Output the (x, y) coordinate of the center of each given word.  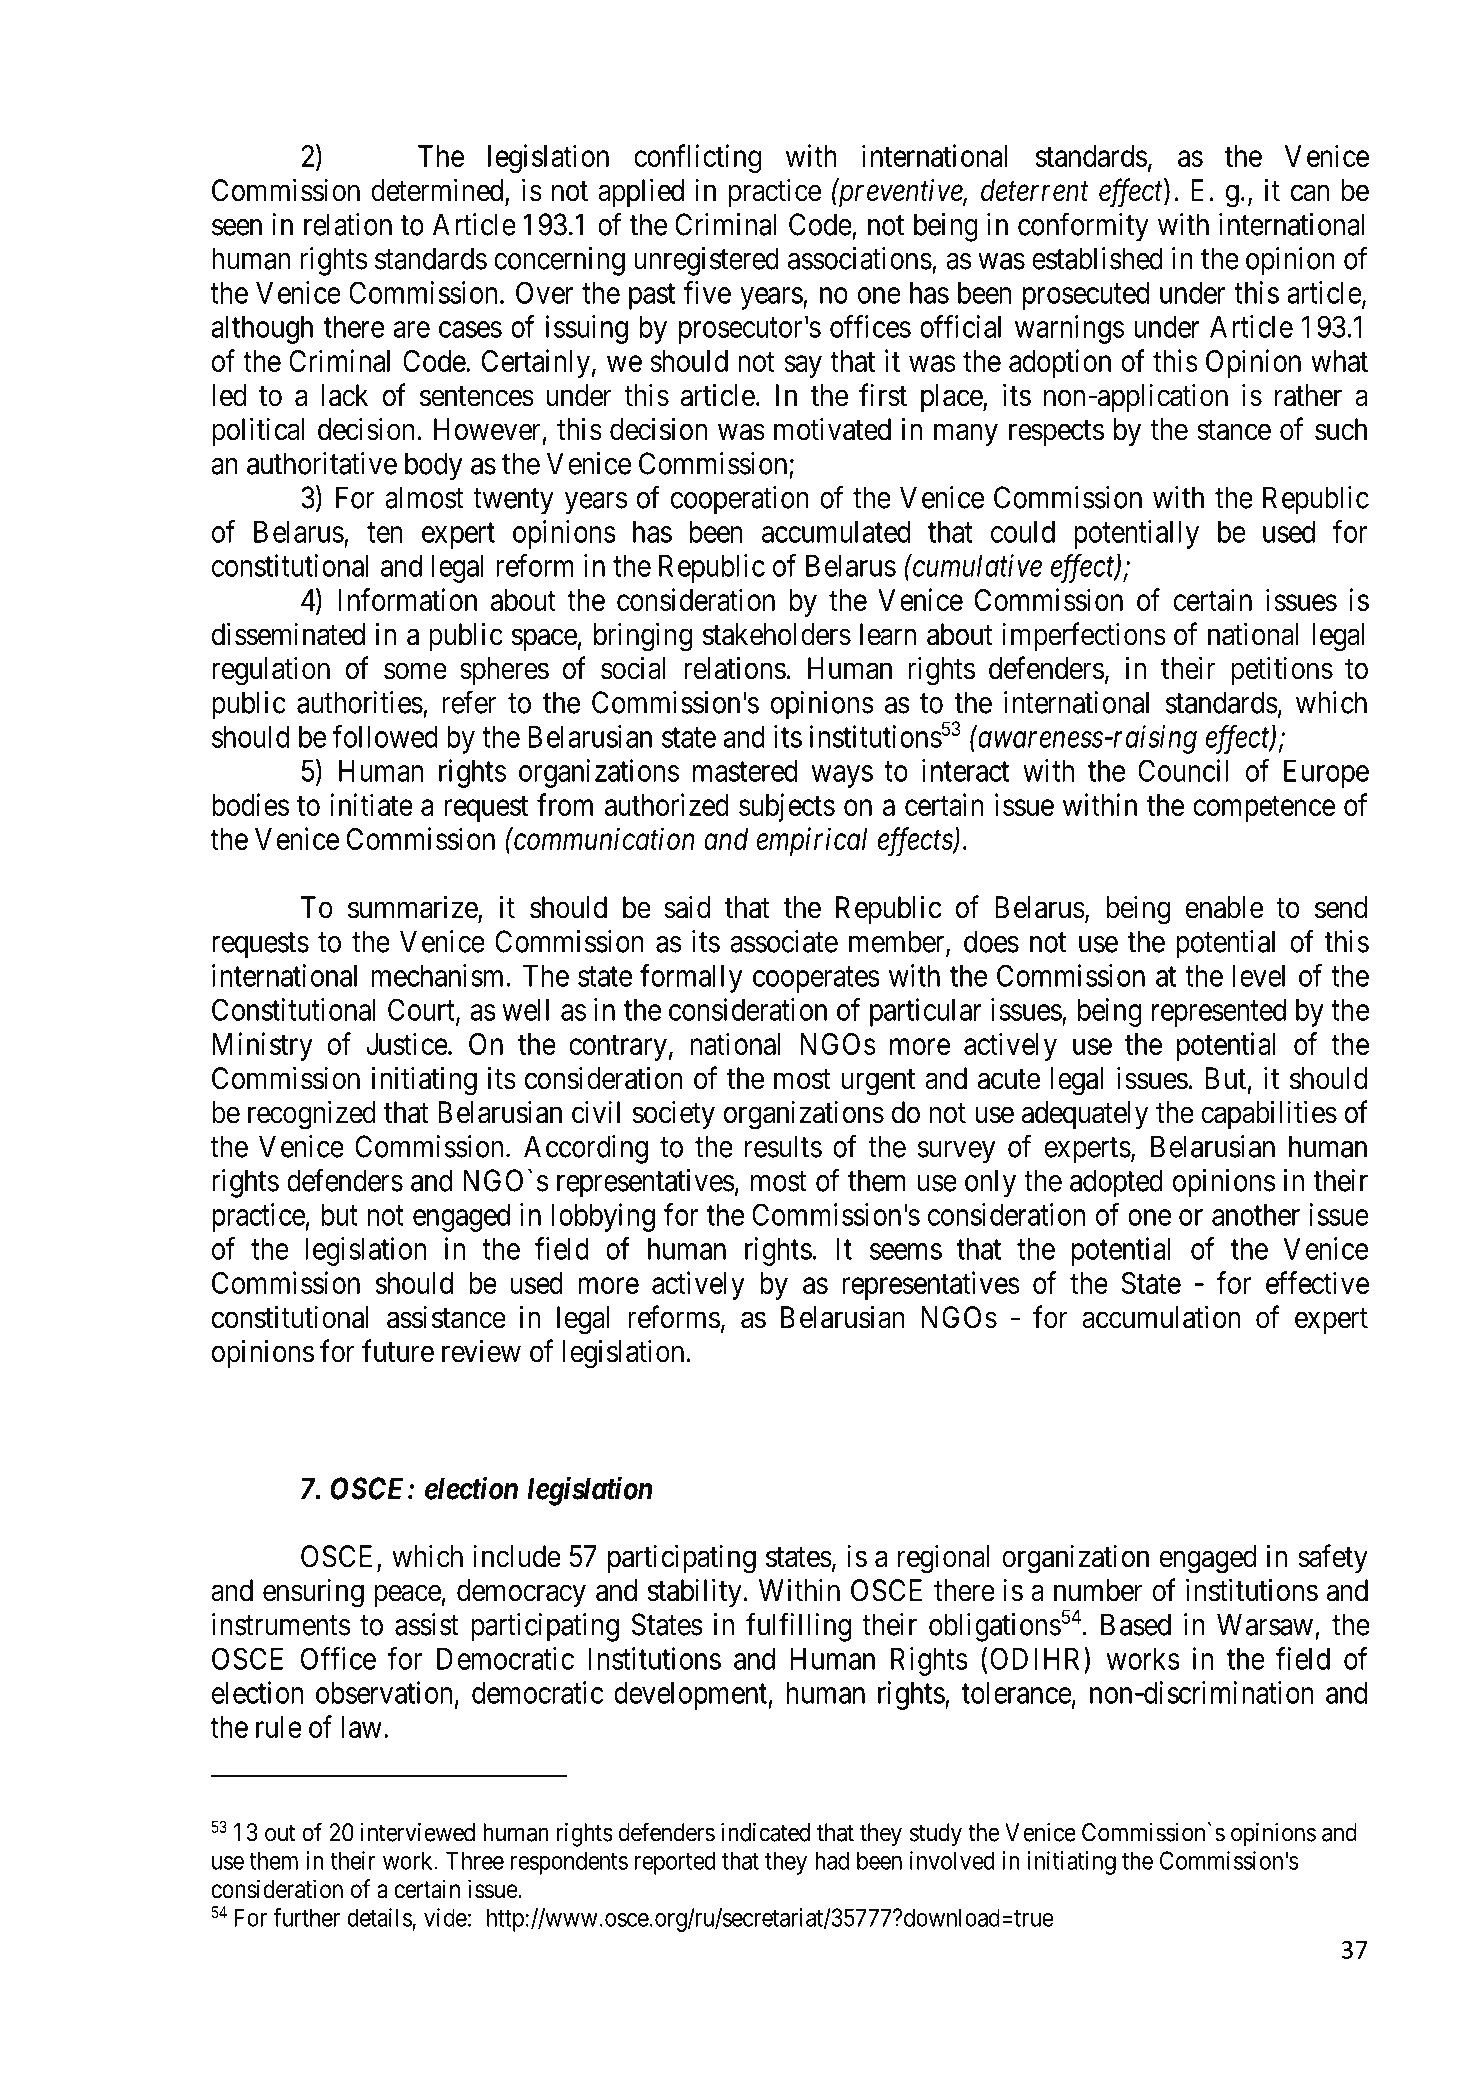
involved (952, 1860)
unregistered (706, 261)
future (398, 1351)
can (1310, 193)
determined (438, 191)
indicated (765, 1832)
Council (1183, 770)
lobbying (603, 1217)
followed (385, 736)
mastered (745, 771)
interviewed (418, 1832)
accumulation (1161, 1317)
